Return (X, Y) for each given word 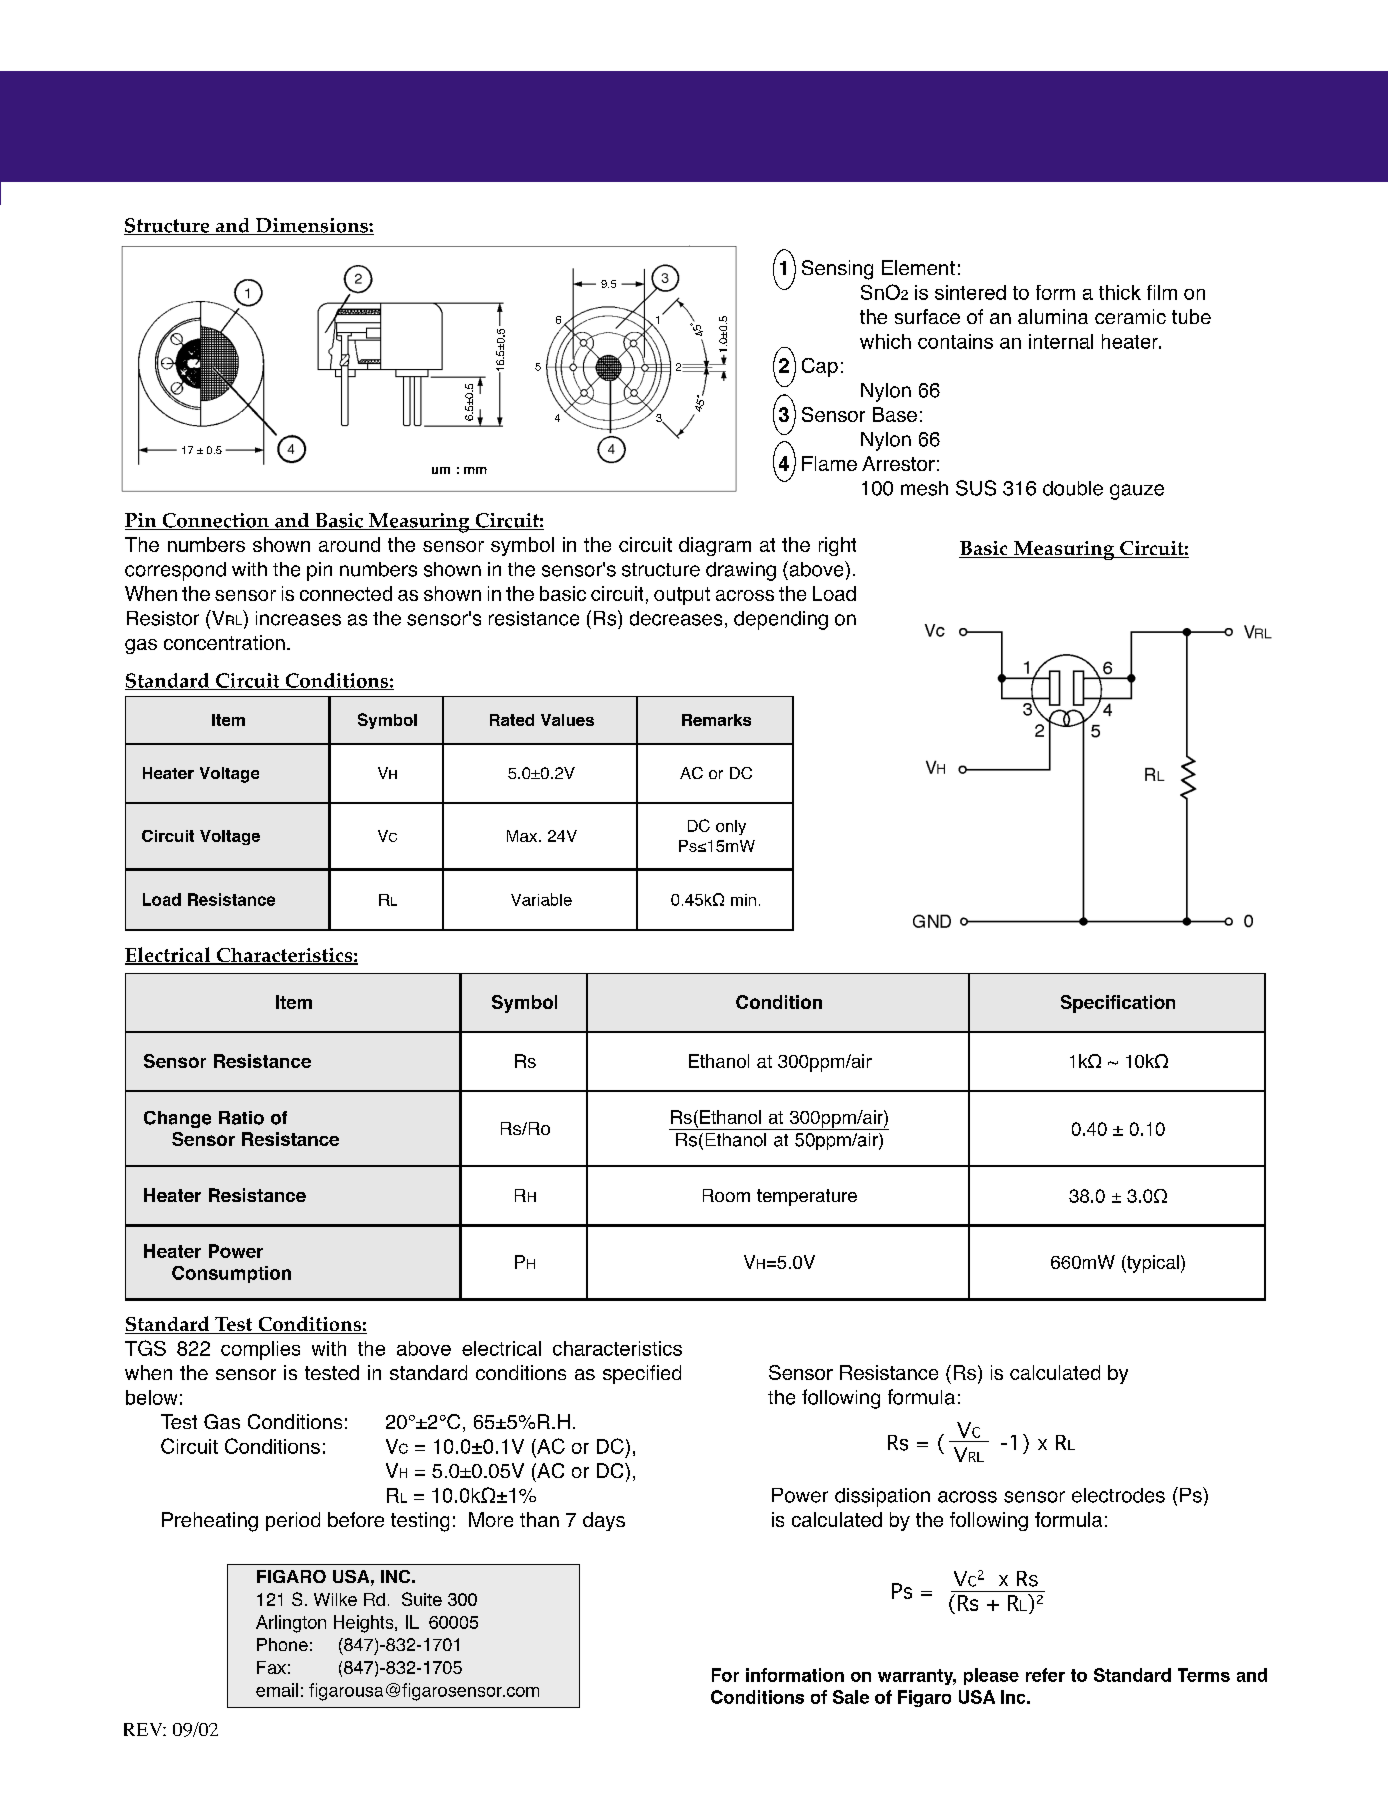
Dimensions (311, 226)
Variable (541, 899)
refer (1045, 1675)
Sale (851, 1697)
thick (1120, 292)
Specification (1118, 1004)
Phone (282, 1644)
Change (177, 1119)
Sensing (837, 270)
